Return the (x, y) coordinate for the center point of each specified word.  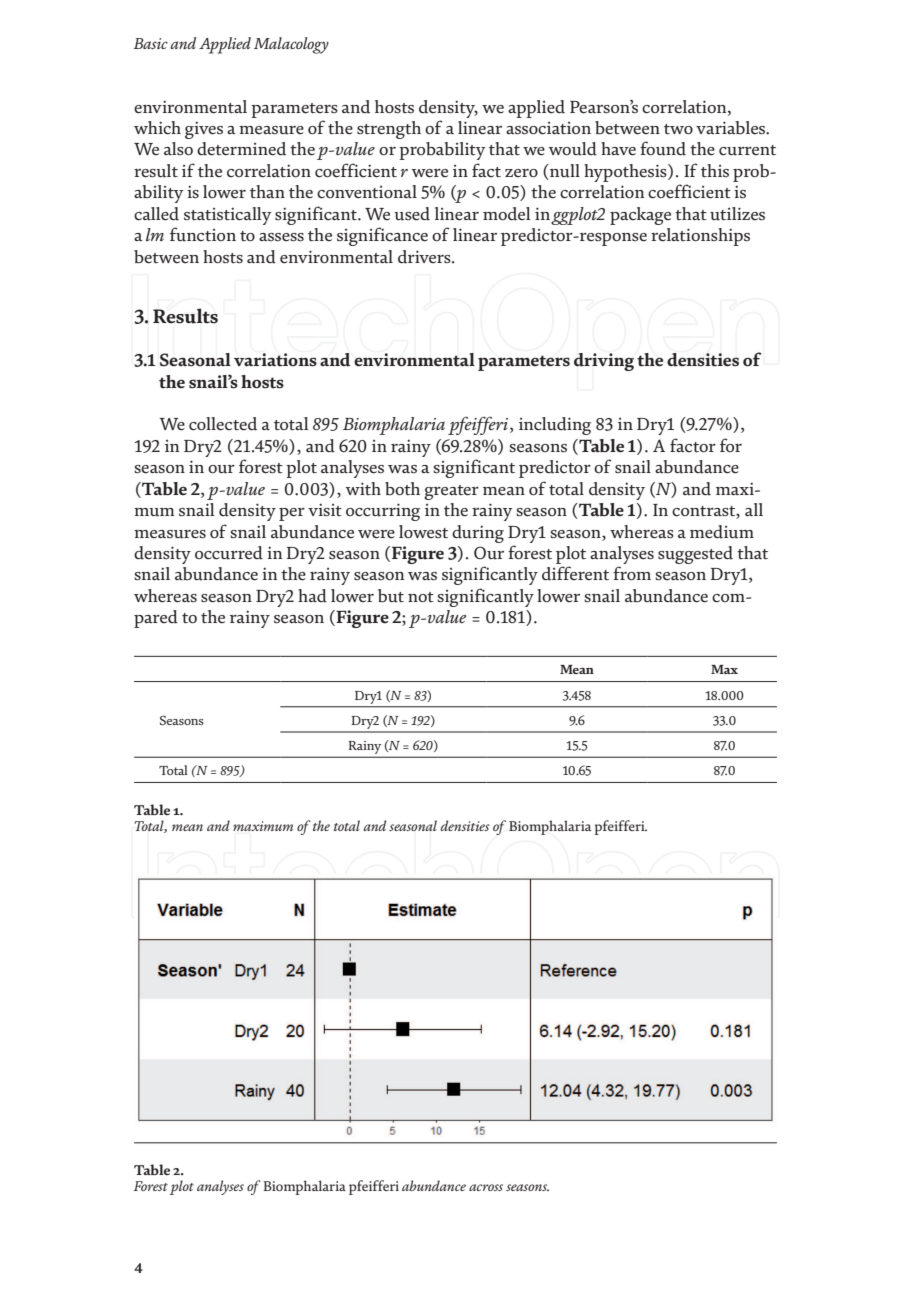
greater (451, 492)
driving (604, 362)
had (312, 596)
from (632, 573)
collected (223, 424)
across (486, 1187)
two (678, 129)
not (421, 597)
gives (204, 130)
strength (389, 130)
